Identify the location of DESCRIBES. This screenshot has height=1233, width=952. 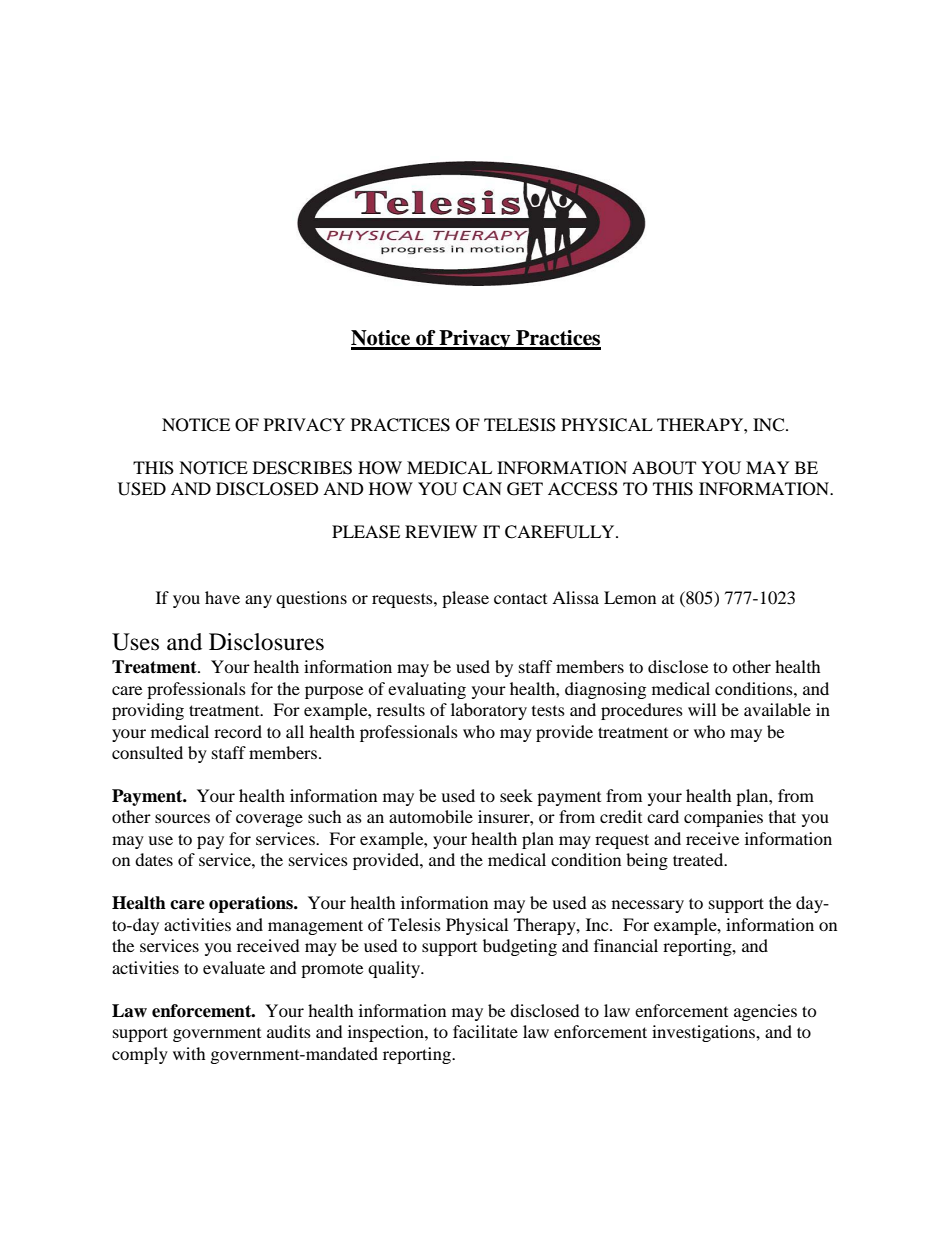
(302, 468).
